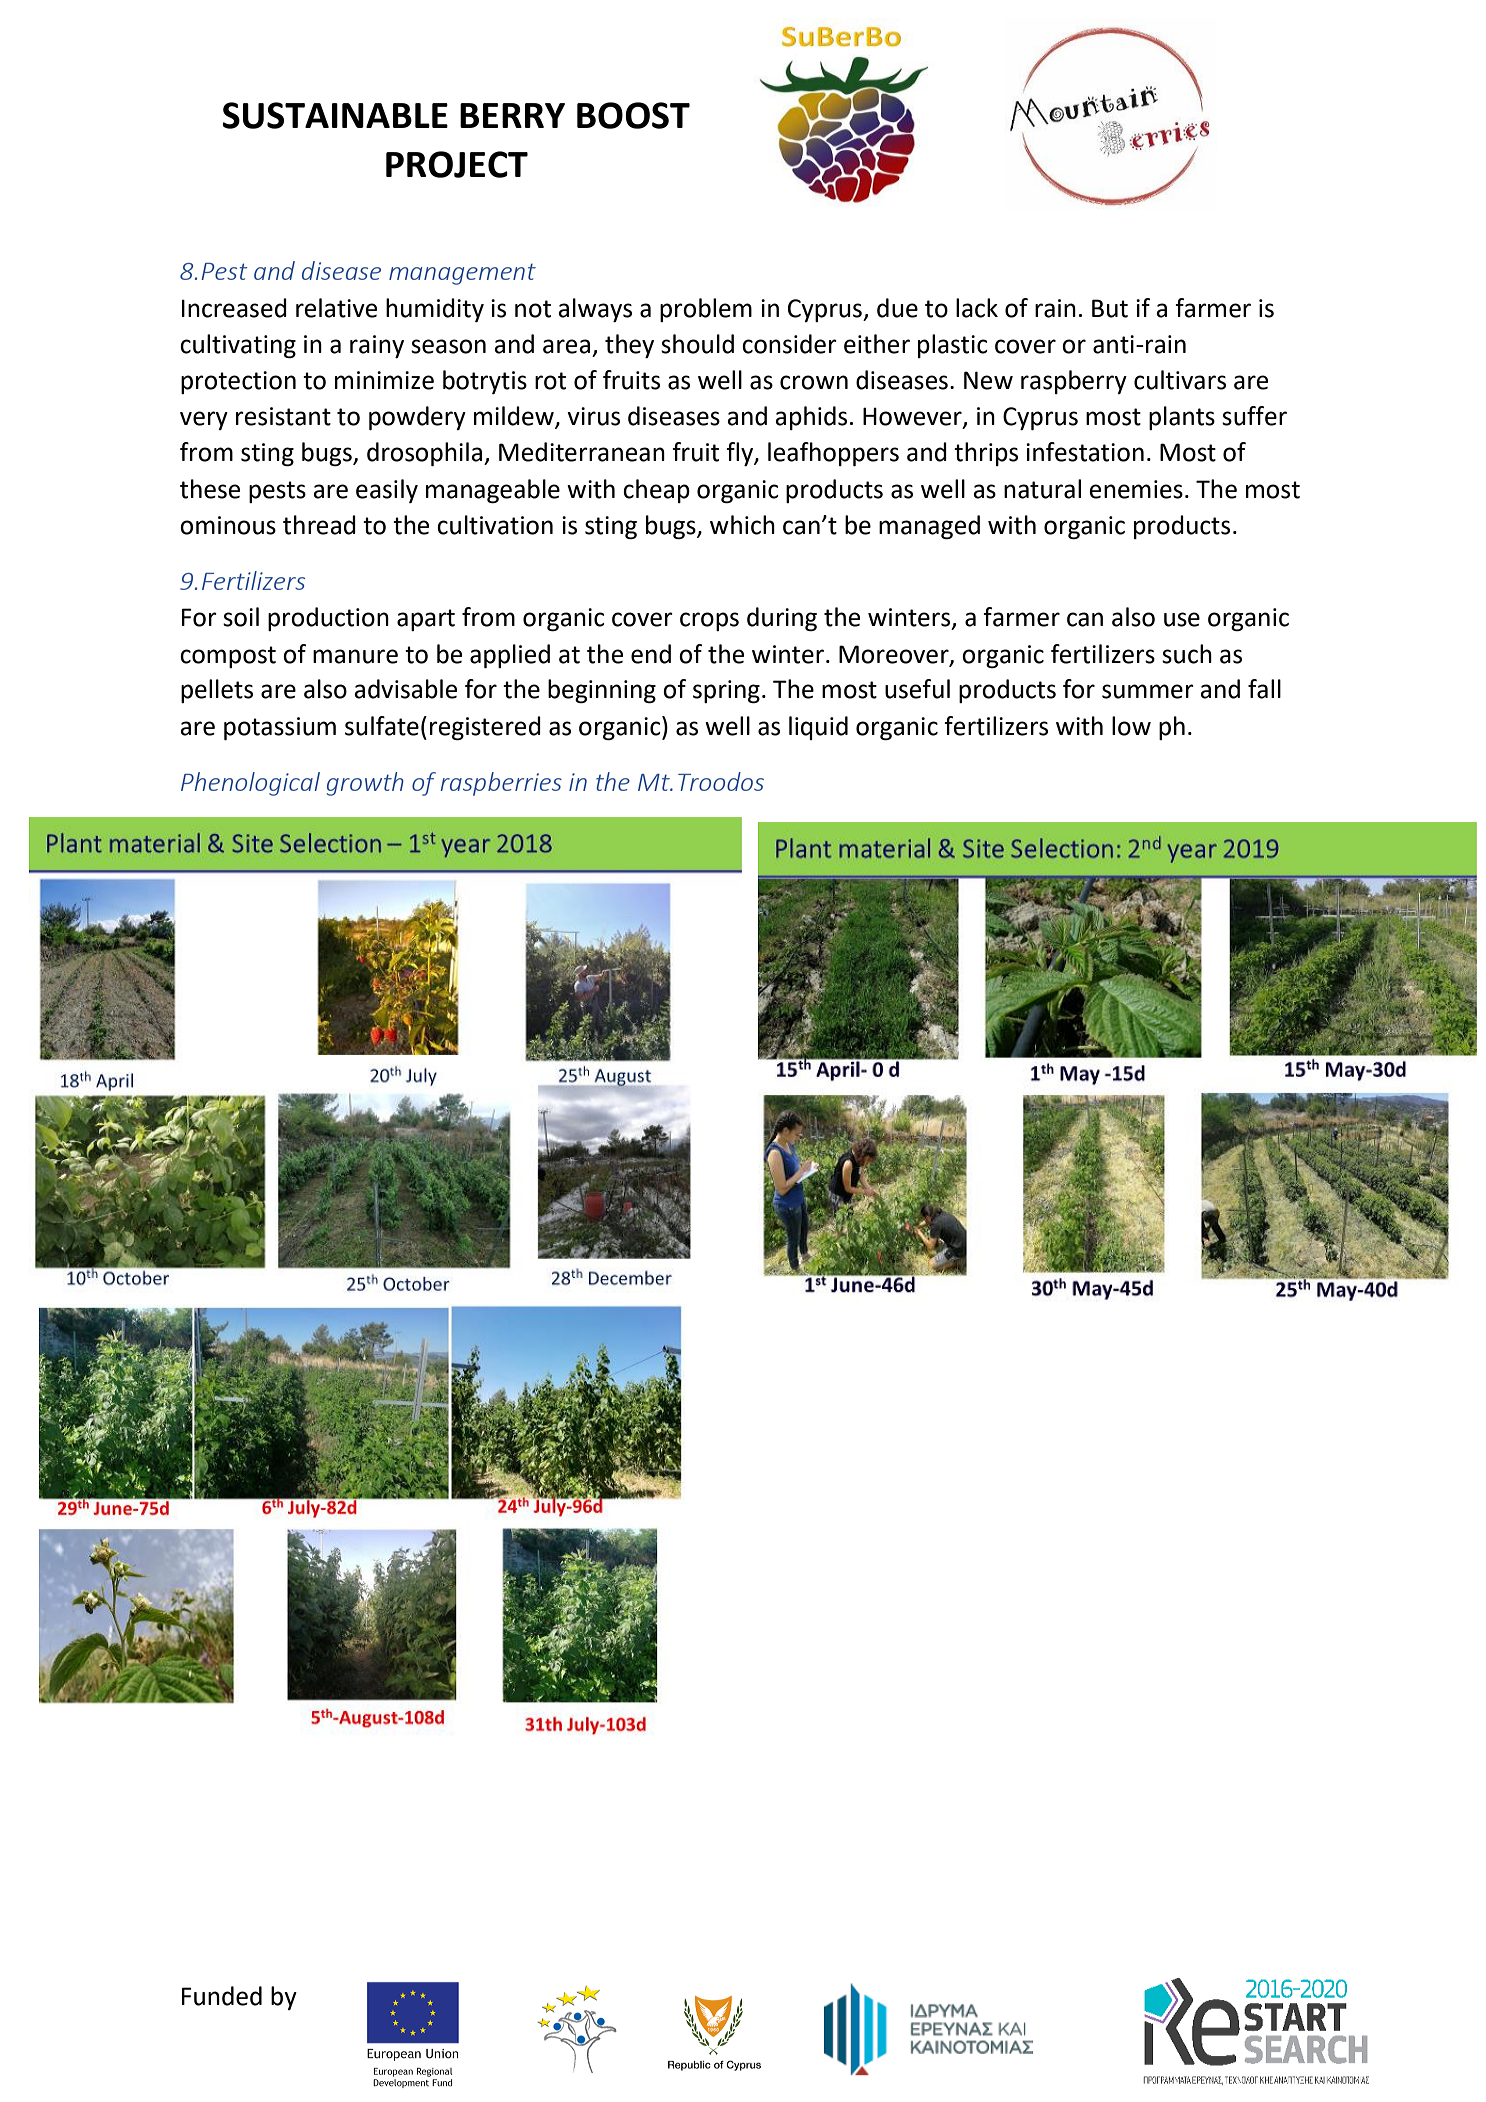  Describe the element at coordinates (328, 619) in the screenshot. I see `production` at that location.
